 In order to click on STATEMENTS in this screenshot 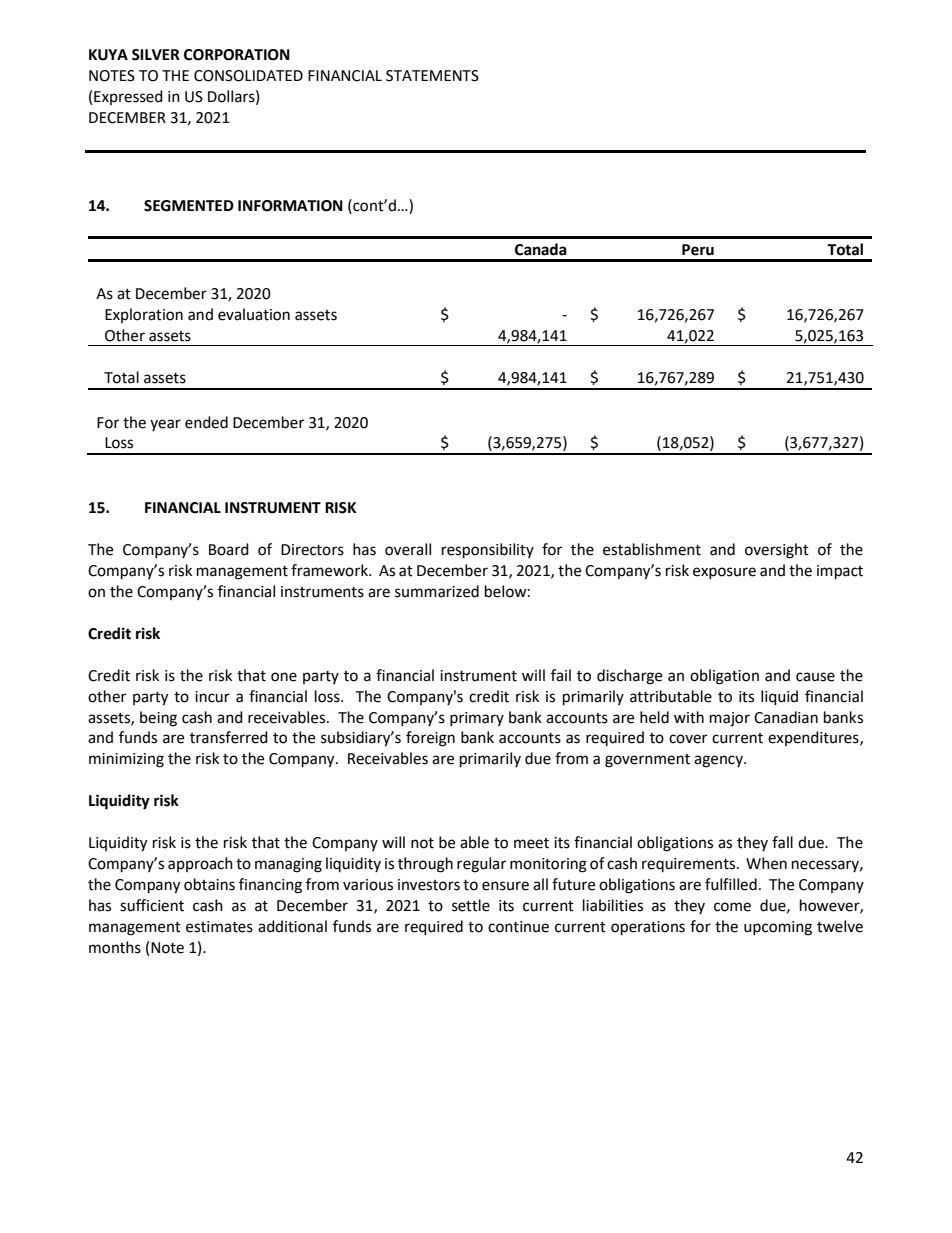, I will do `click(432, 76)`.
